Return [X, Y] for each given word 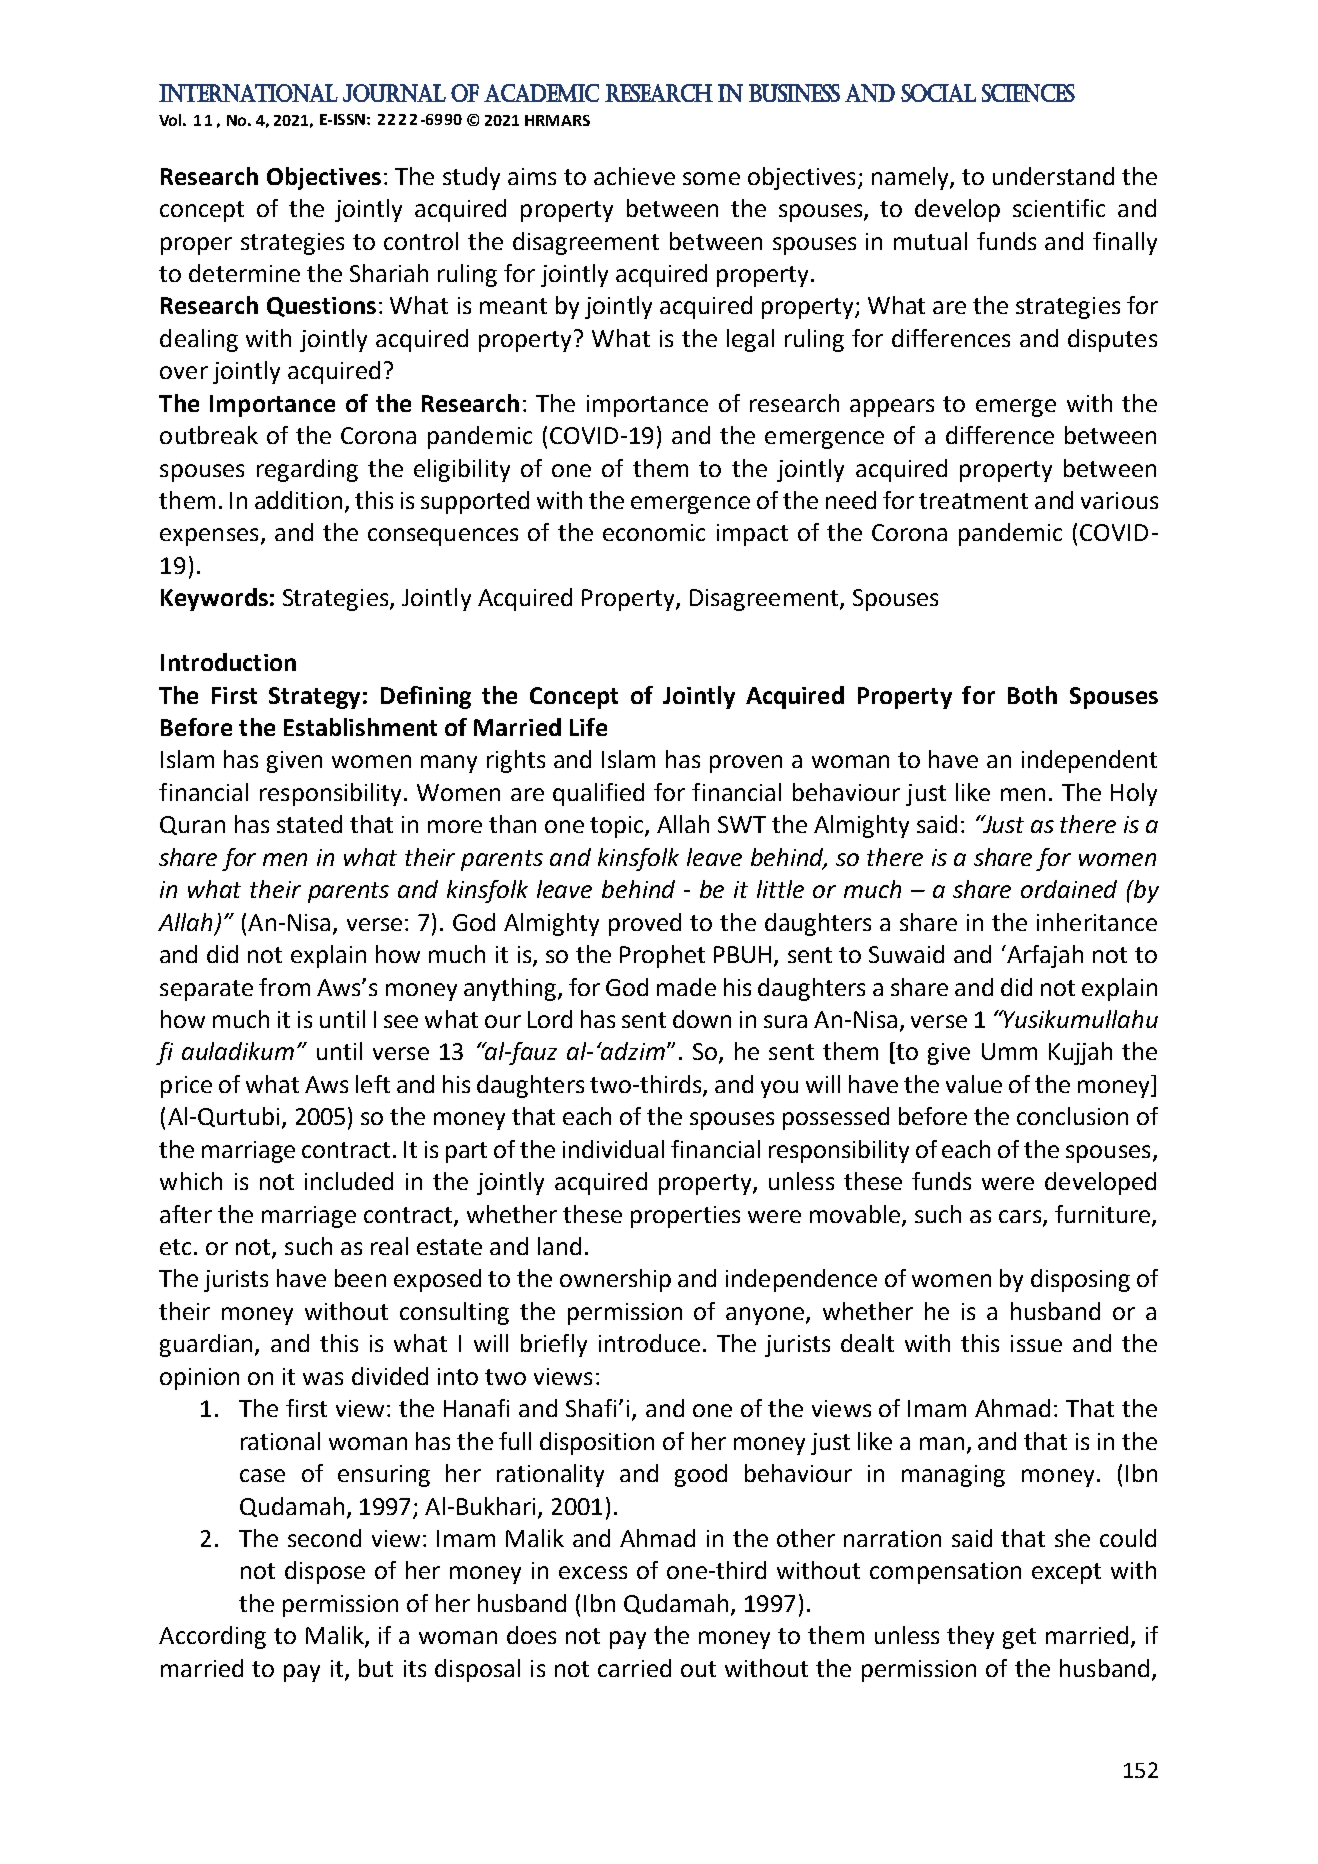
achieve [634, 176]
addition [298, 500]
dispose [325, 1572]
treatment [973, 501]
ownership [615, 1280]
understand [1053, 176]
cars [1021, 1217]
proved [645, 924]
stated [309, 824]
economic [654, 532]
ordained [1069, 889]
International [248, 93]
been [360, 1278]
